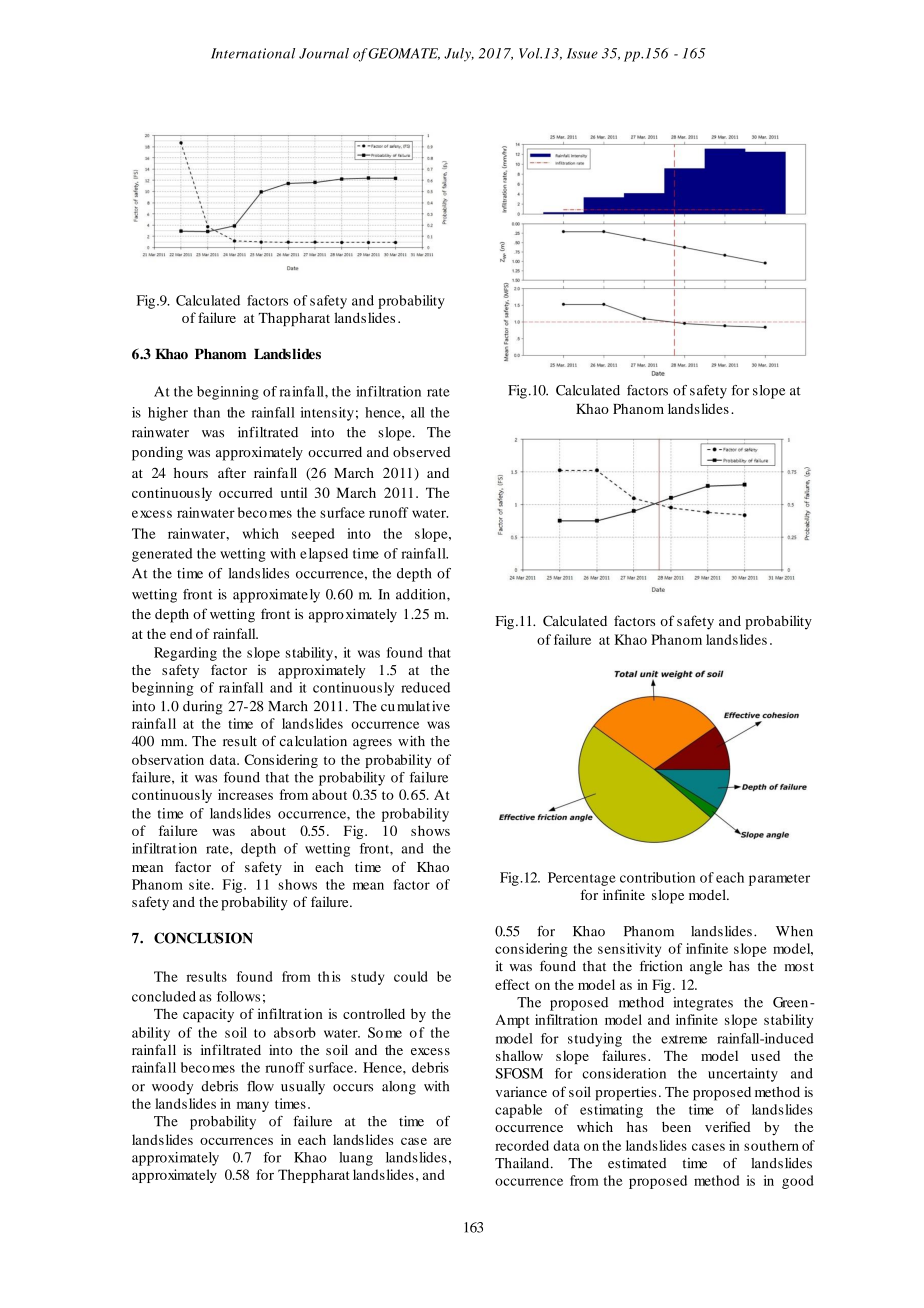 The height and width of the screenshot is (1308, 924). I want to click on Journal, so click(324, 53).
